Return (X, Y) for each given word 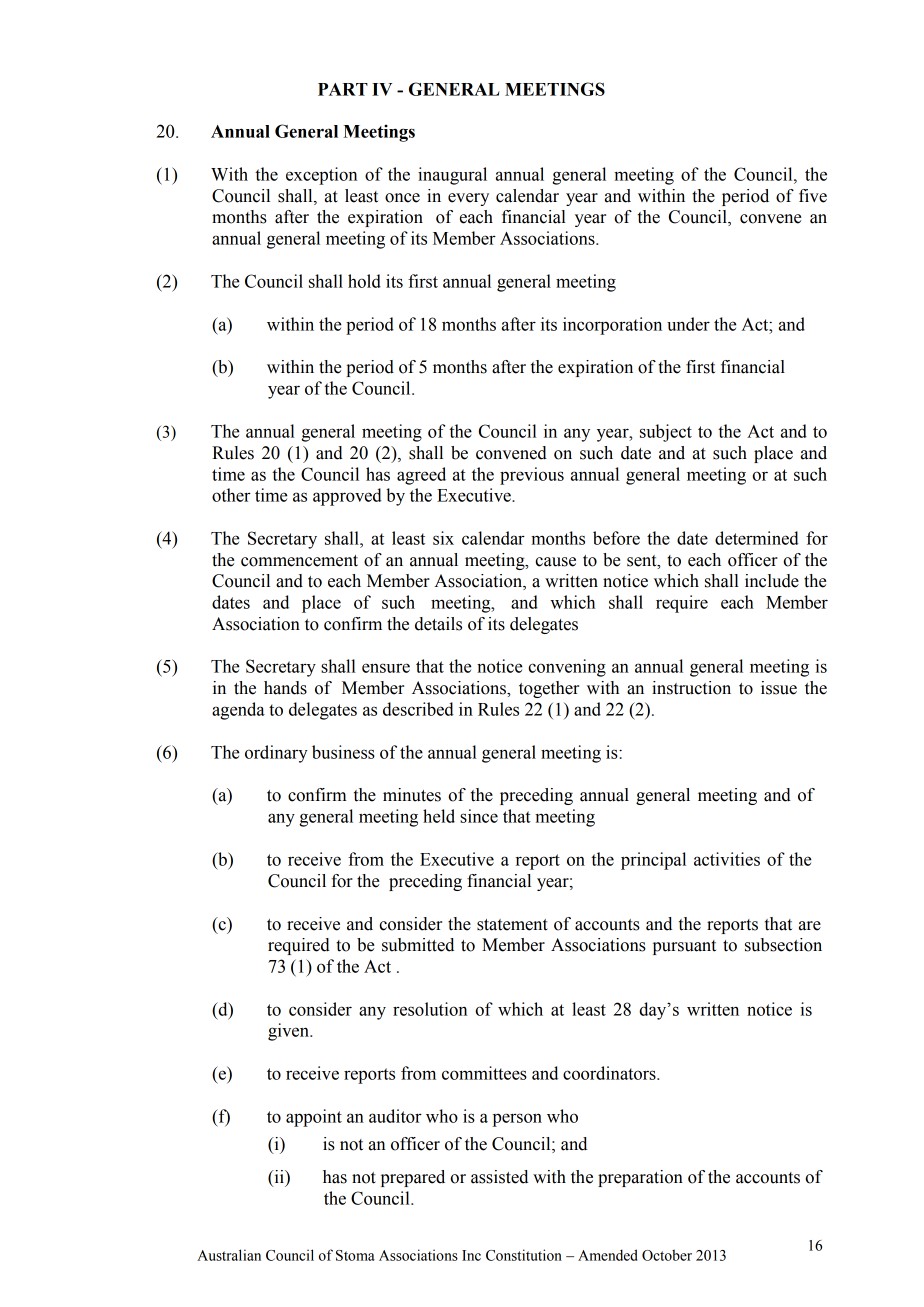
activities (727, 859)
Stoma (355, 1255)
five (813, 196)
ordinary (276, 754)
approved (347, 497)
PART (343, 89)
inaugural (452, 176)
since (479, 816)
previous (532, 476)
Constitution (524, 1255)
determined (757, 538)
